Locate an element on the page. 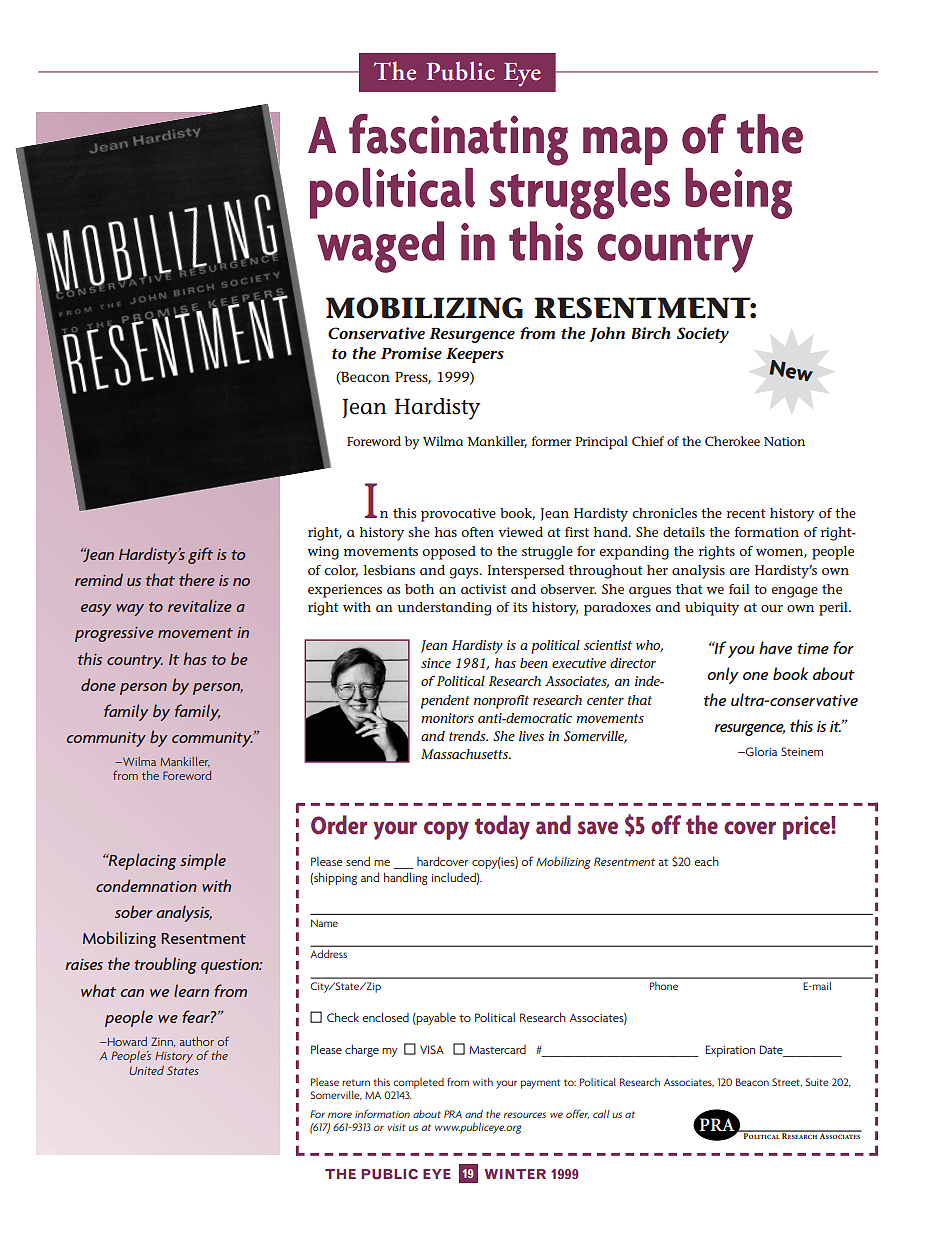 The height and width of the image is (1233, 952). since is located at coordinates (436, 663).
